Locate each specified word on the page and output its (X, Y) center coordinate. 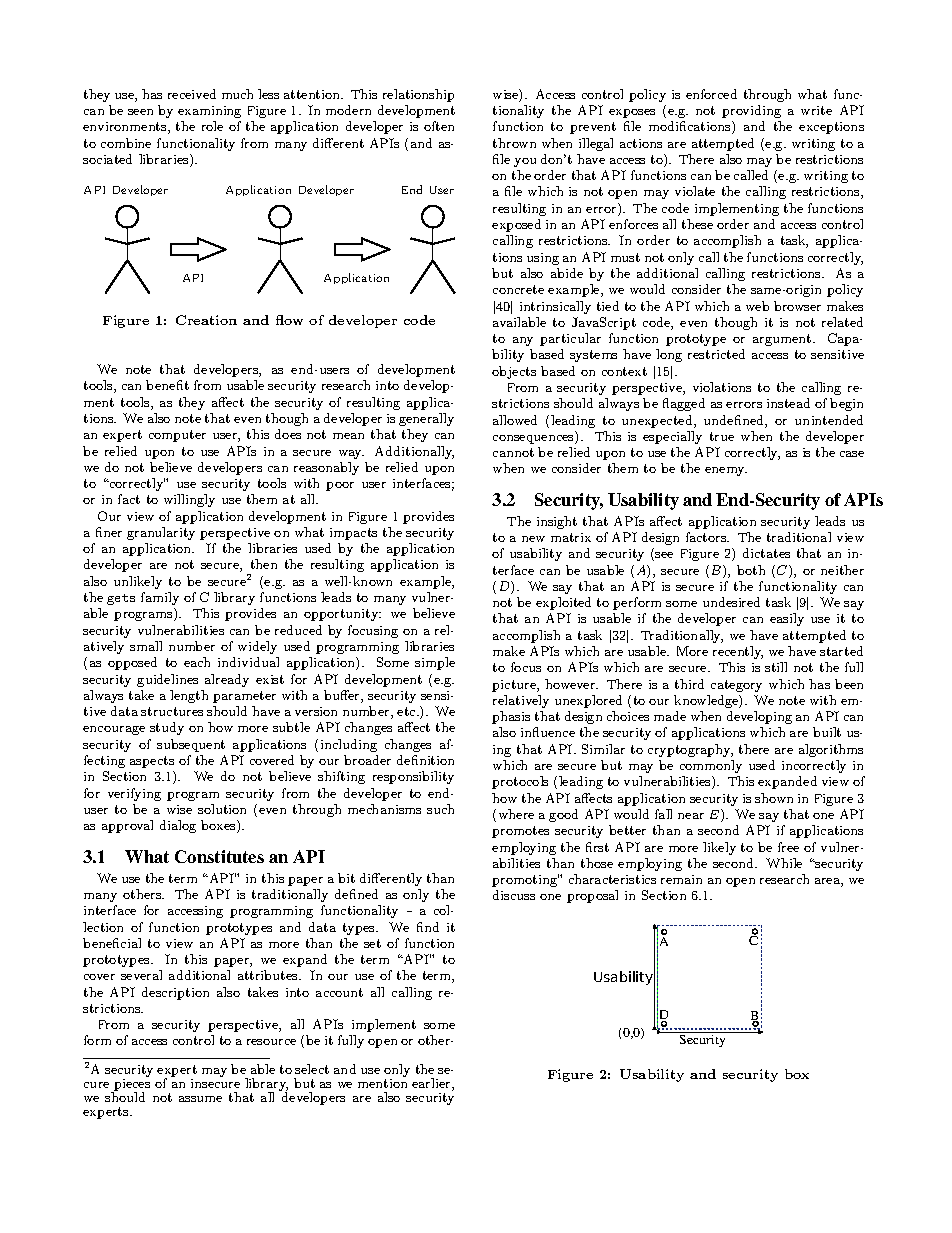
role (212, 126)
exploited (563, 603)
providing (751, 111)
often (439, 126)
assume (200, 1099)
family (160, 598)
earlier (432, 1084)
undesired (731, 602)
